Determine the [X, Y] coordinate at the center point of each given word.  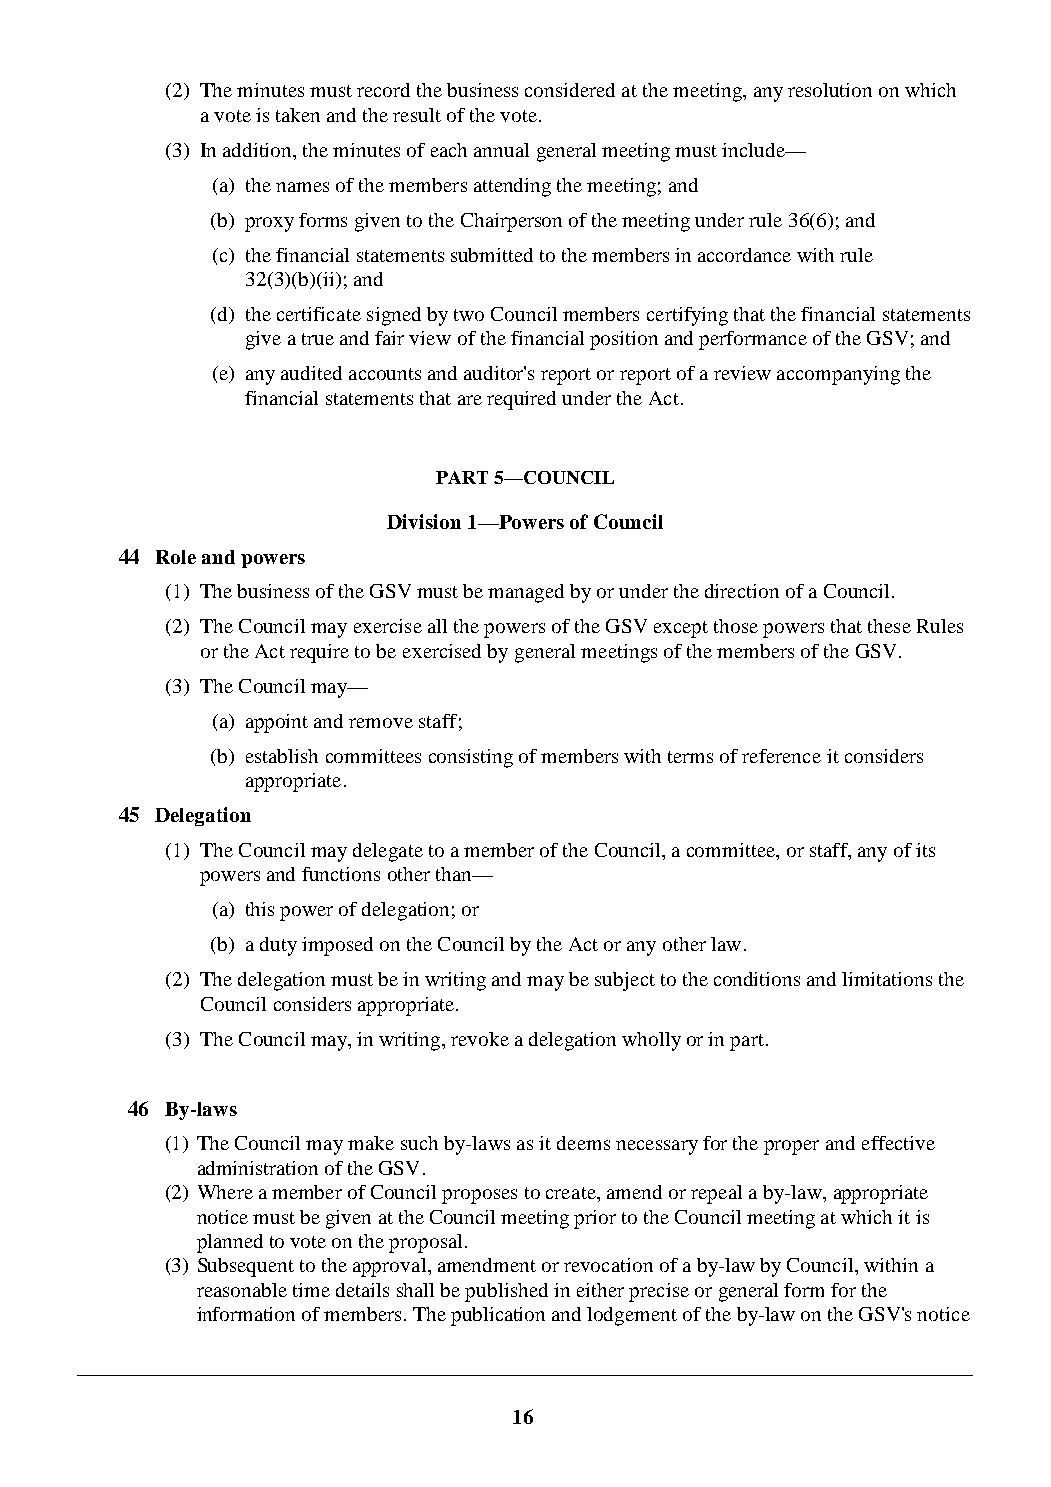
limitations [887, 979]
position [624, 340]
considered [570, 90]
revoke [480, 1039]
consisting [471, 758]
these [889, 626]
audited [311, 373]
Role [176, 557]
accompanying [838, 375]
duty [278, 946]
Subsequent [246, 1267]
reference [781, 756]
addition [259, 150]
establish [282, 756]
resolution [830, 90]
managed [526, 593]
